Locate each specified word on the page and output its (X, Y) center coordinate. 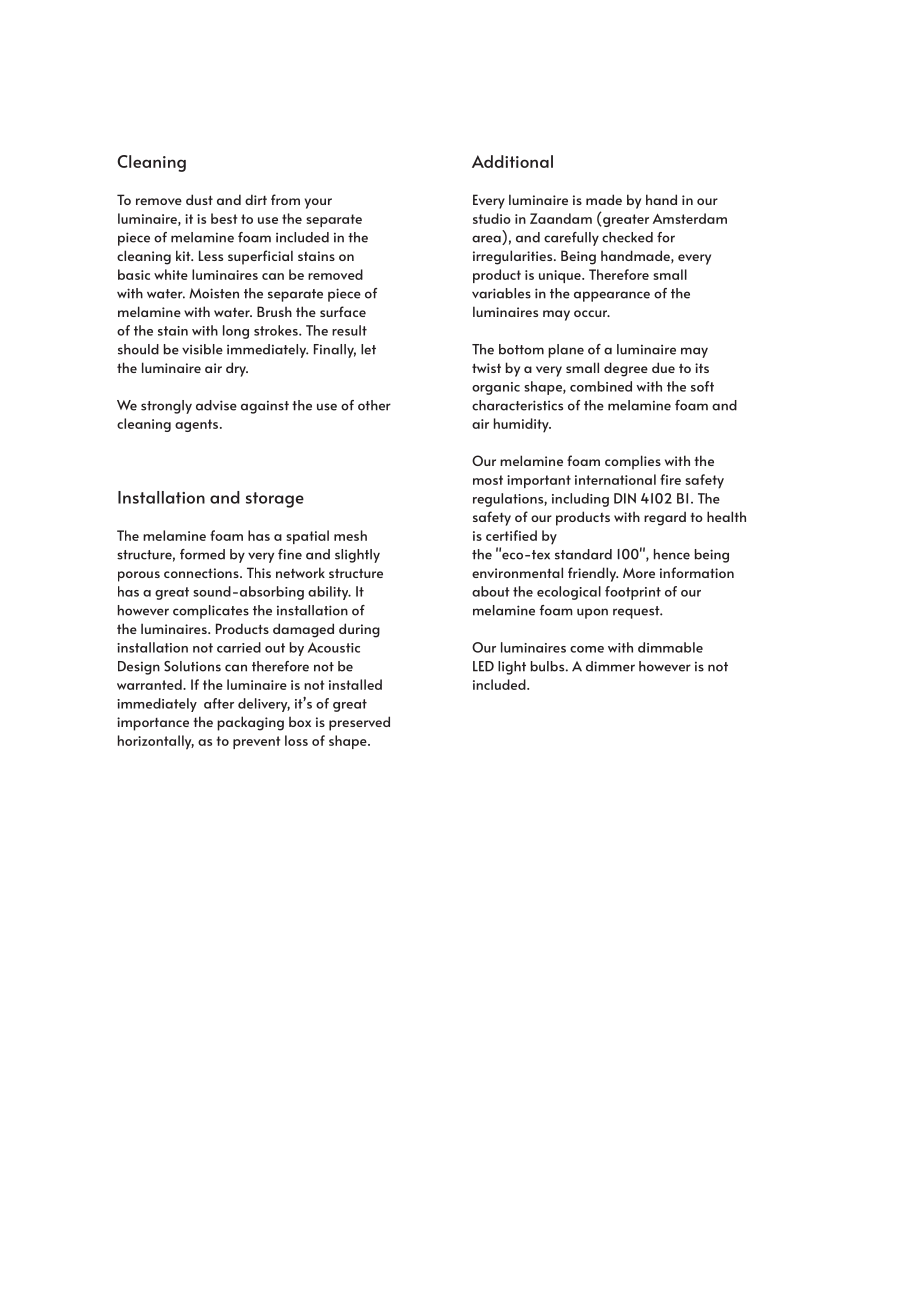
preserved (359, 723)
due (663, 367)
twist (486, 368)
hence (672, 554)
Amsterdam (690, 218)
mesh (350, 535)
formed (202, 554)
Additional (512, 161)
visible (202, 349)
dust (199, 199)
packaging (250, 723)
